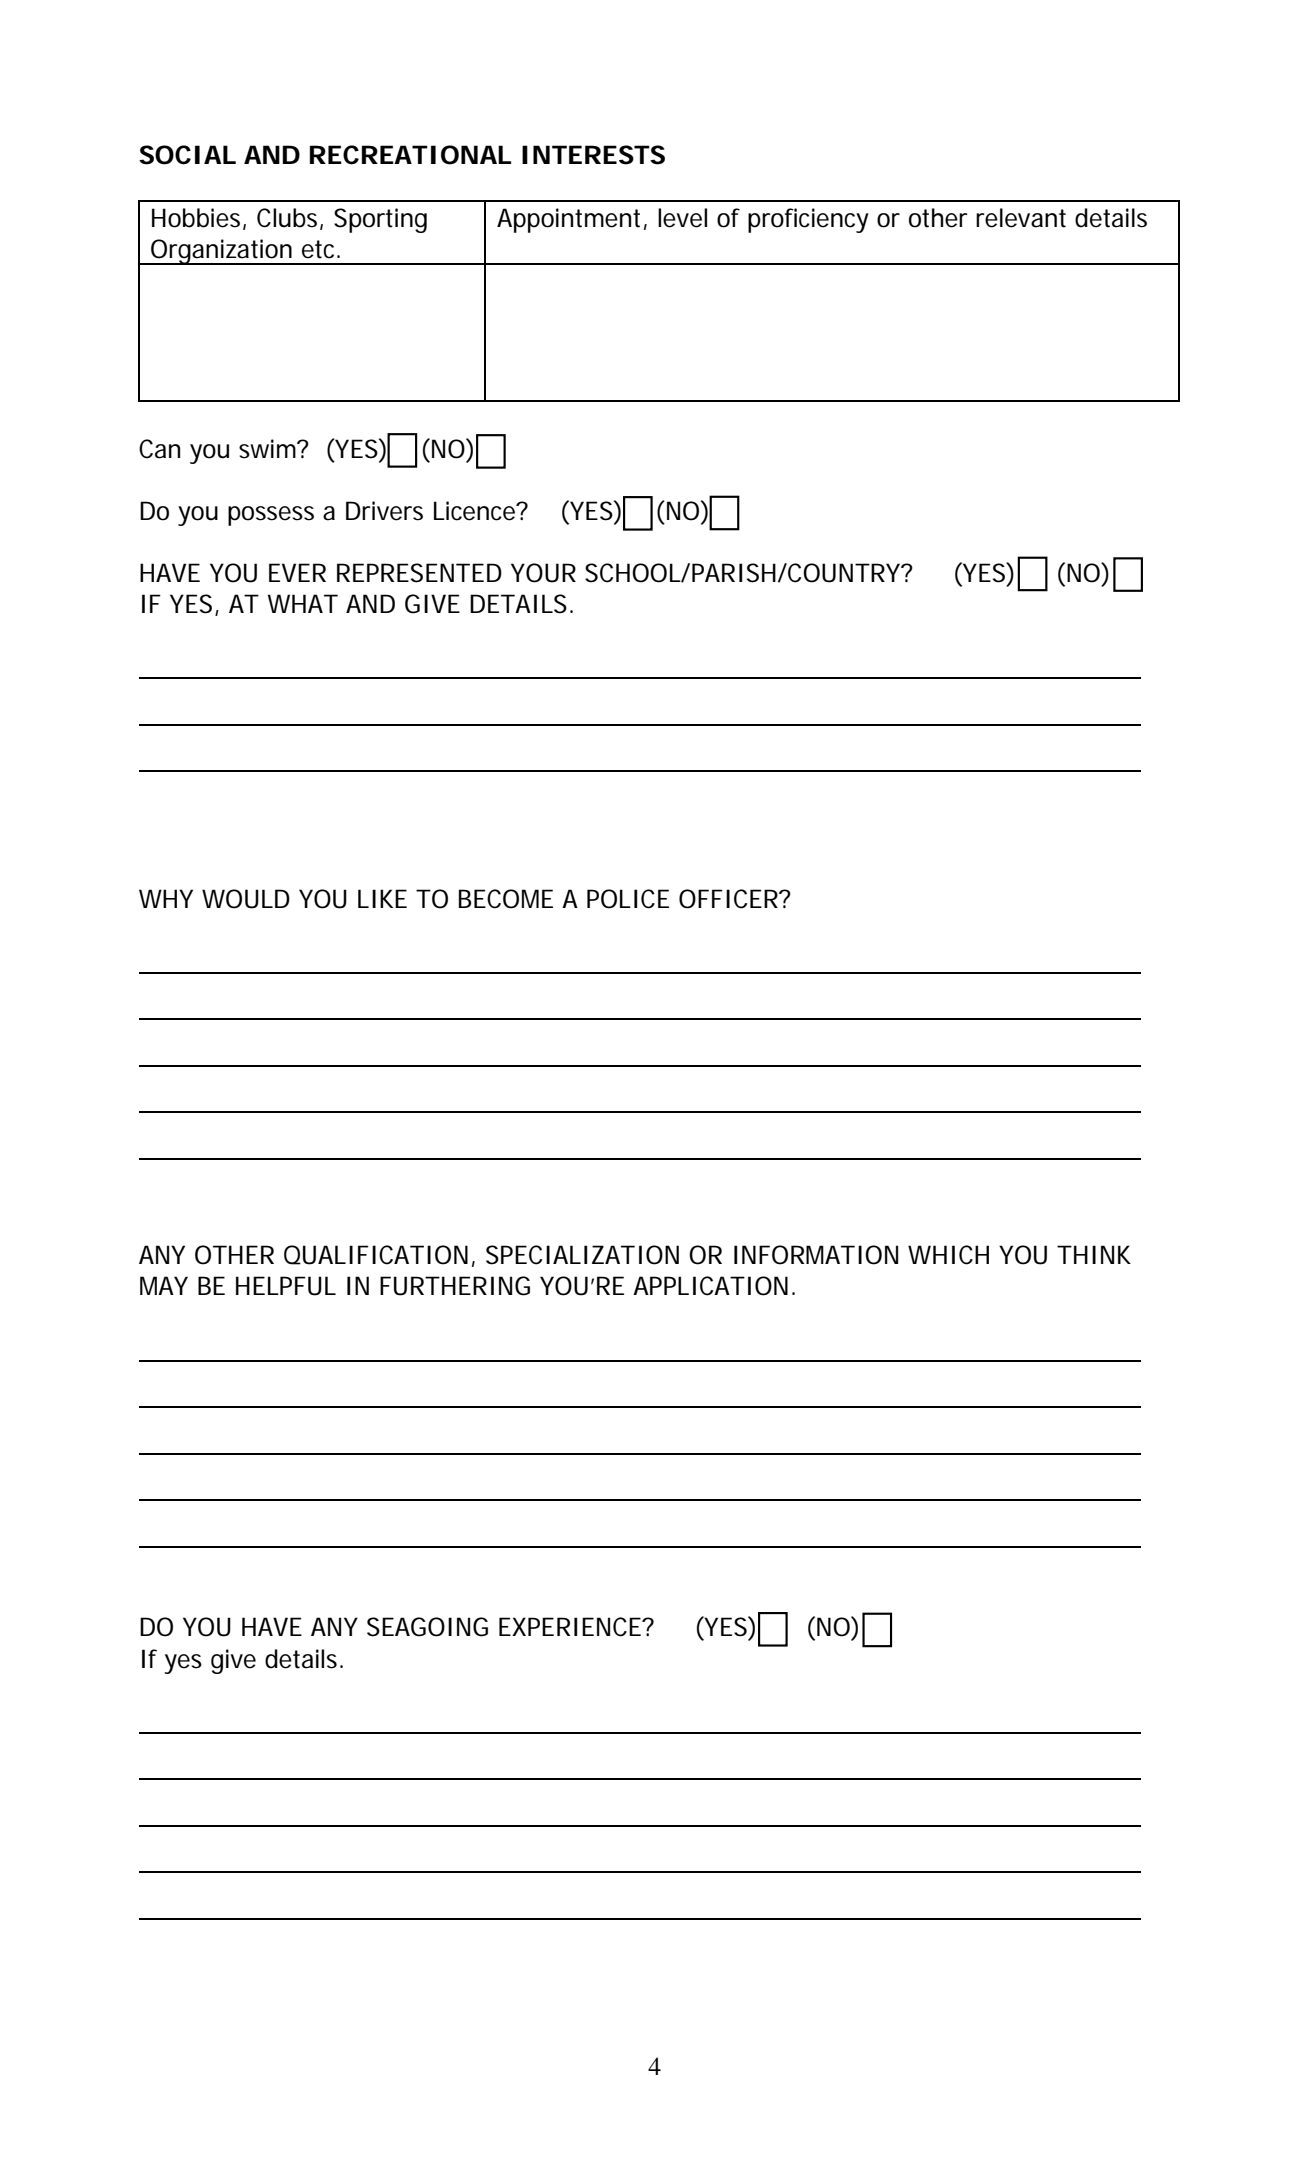 The width and height of the image is (1310, 2158). What do you see at coordinates (543, 573) in the image?
I see `YOUR` at bounding box center [543, 573].
